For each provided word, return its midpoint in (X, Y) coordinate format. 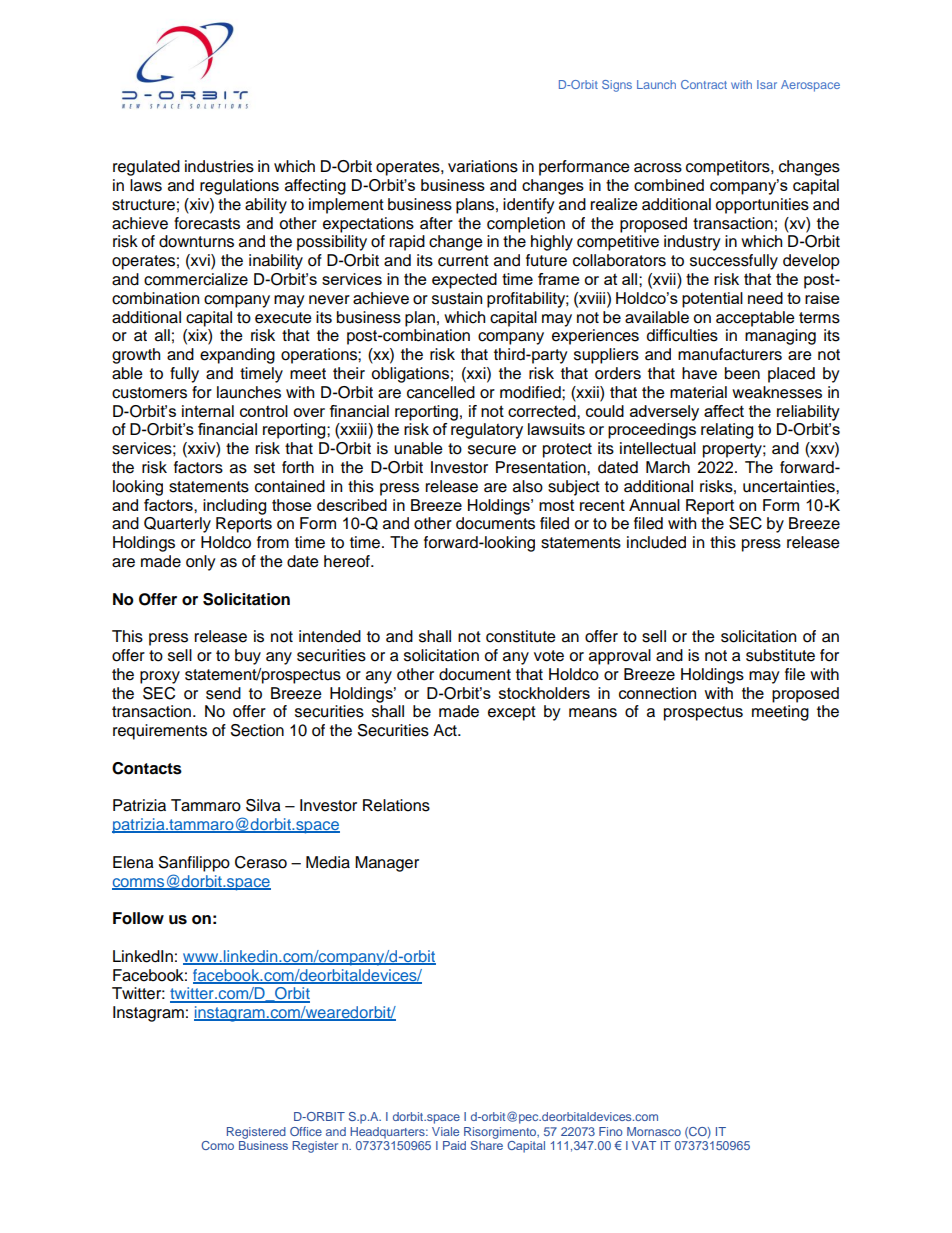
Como (217, 1145)
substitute (780, 655)
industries (219, 166)
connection (657, 693)
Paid (454, 1145)
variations (483, 166)
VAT (644, 1145)
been (742, 373)
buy (248, 657)
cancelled (441, 392)
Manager (387, 864)
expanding (237, 356)
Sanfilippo (194, 864)
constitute (521, 636)
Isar (767, 84)
